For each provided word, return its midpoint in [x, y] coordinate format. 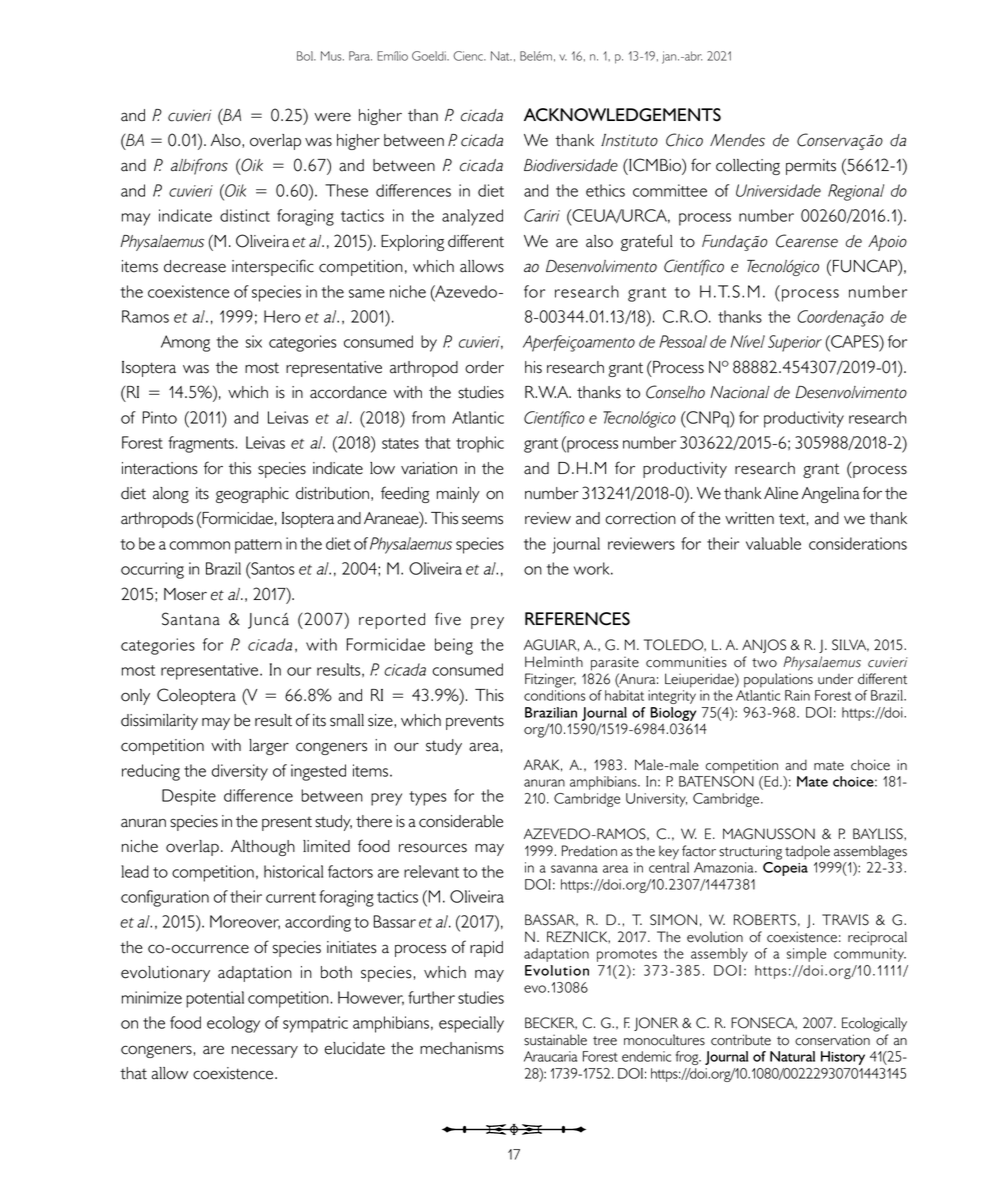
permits [811, 167]
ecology [233, 1024]
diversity [240, 772]
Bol [306, 56]
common [199, 545]
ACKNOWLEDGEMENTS [622, 115]
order [484, 367]
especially [471, 1024]
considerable [461, 821]
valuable [773, 543]
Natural [792, 1056]
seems [482, 520]
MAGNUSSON [769, 834]
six [254, 341]
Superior [795, 343]
